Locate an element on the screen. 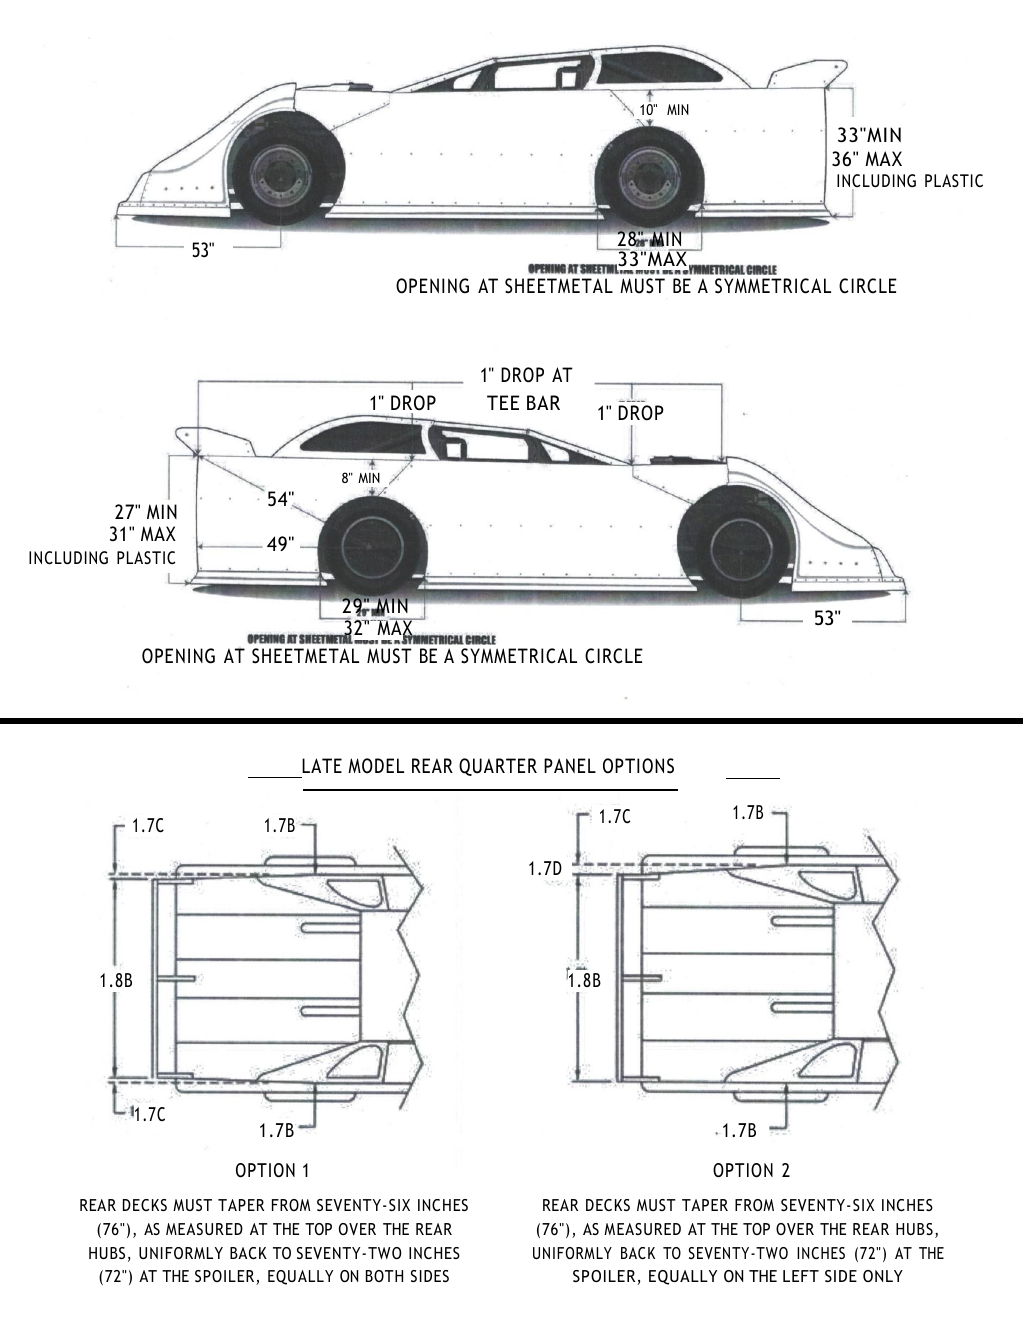  LATE is located at coordinates (322, 765).
